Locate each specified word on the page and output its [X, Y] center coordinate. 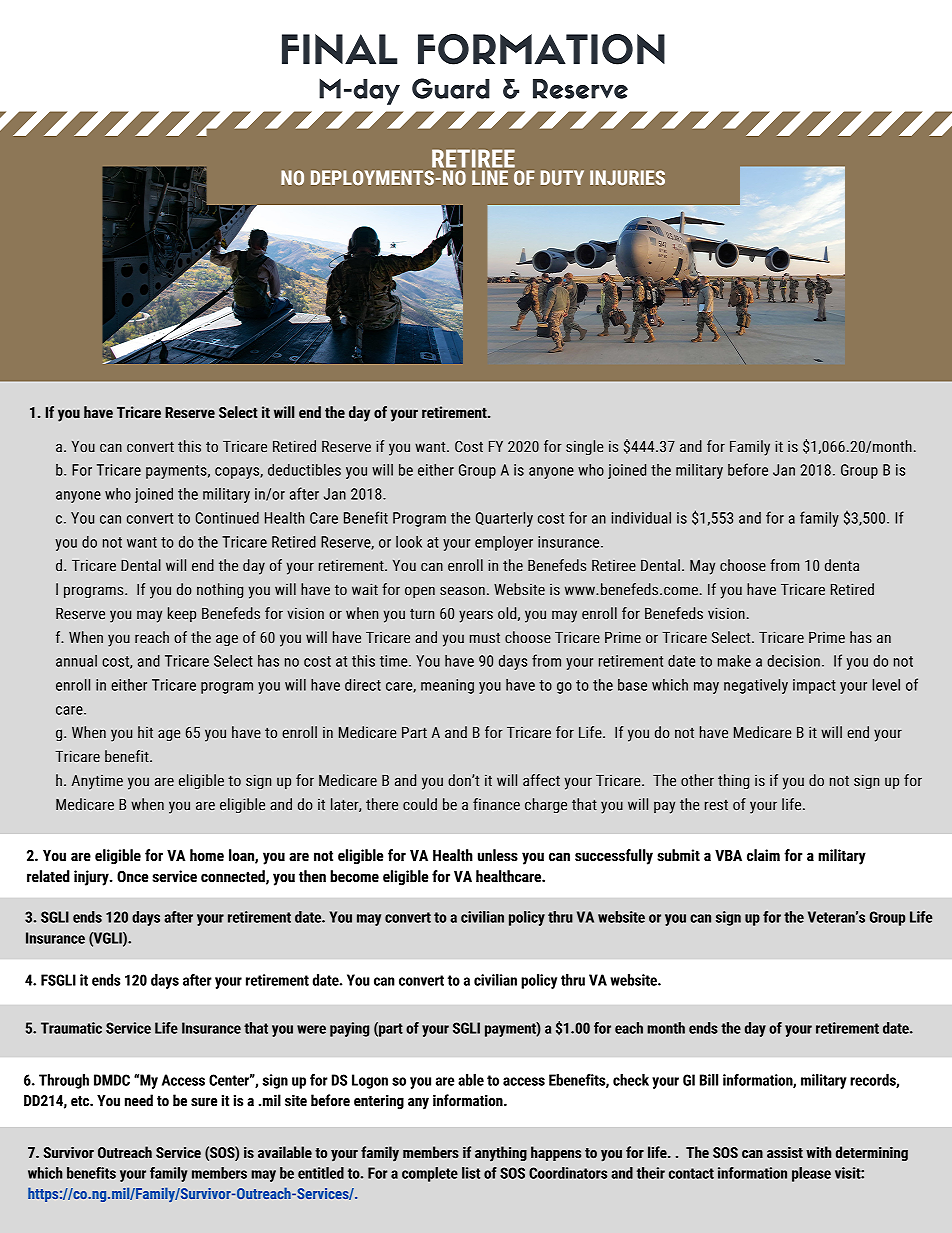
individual [641, 518]
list [471, 1173]
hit [145, 732]
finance [496, 804]
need [139, 1100]
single [584, 447]
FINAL [340, 49]
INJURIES [627, 177]
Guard [451, 88]
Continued [227, 518]
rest [716, 805]
